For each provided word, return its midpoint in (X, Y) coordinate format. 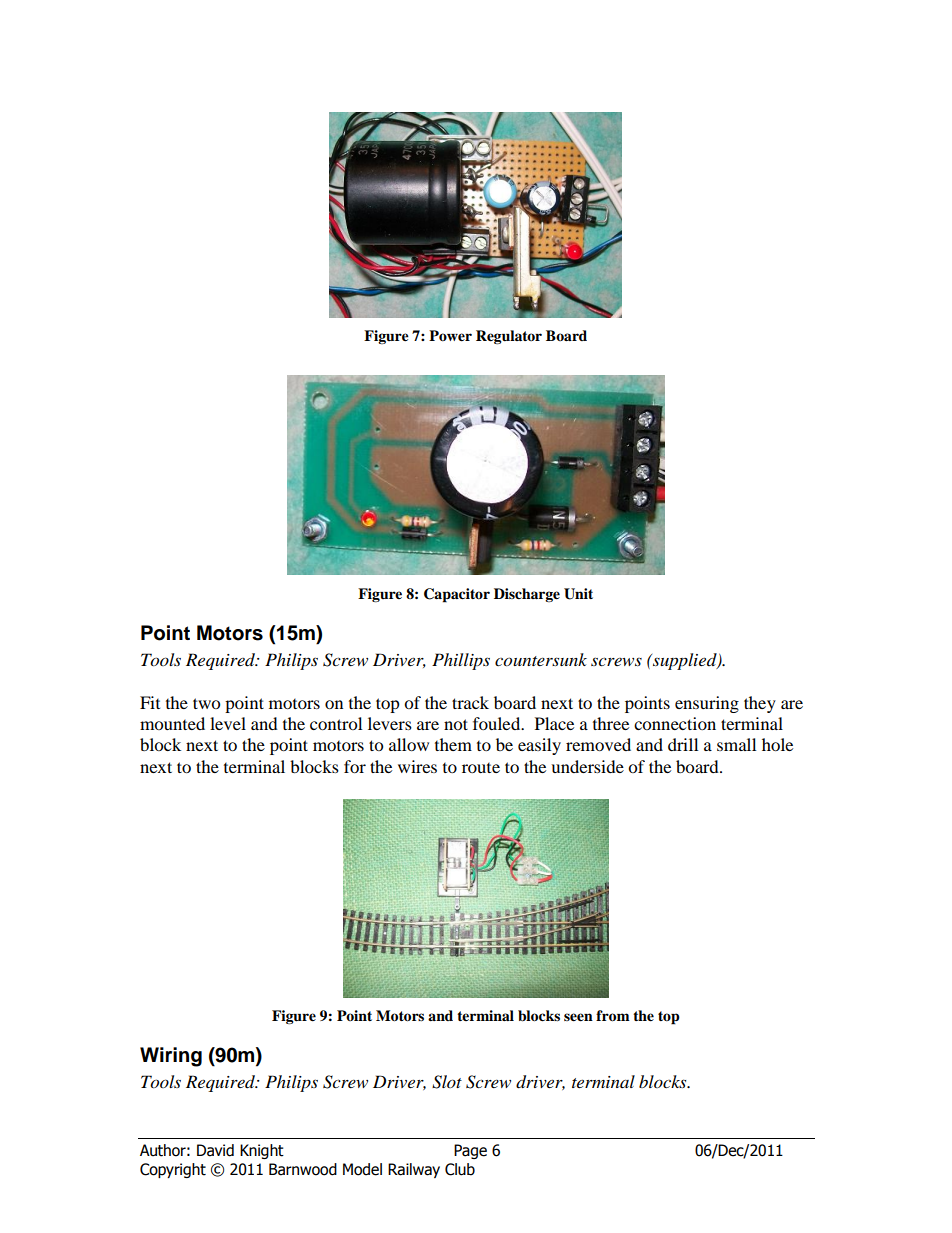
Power (450, 336)
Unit (578, 594)
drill (683, 744)
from (613, 1016)
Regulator (509, 337)
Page (470, 1151)
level (228, 723)
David (215, 1150)
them (453, 744)
